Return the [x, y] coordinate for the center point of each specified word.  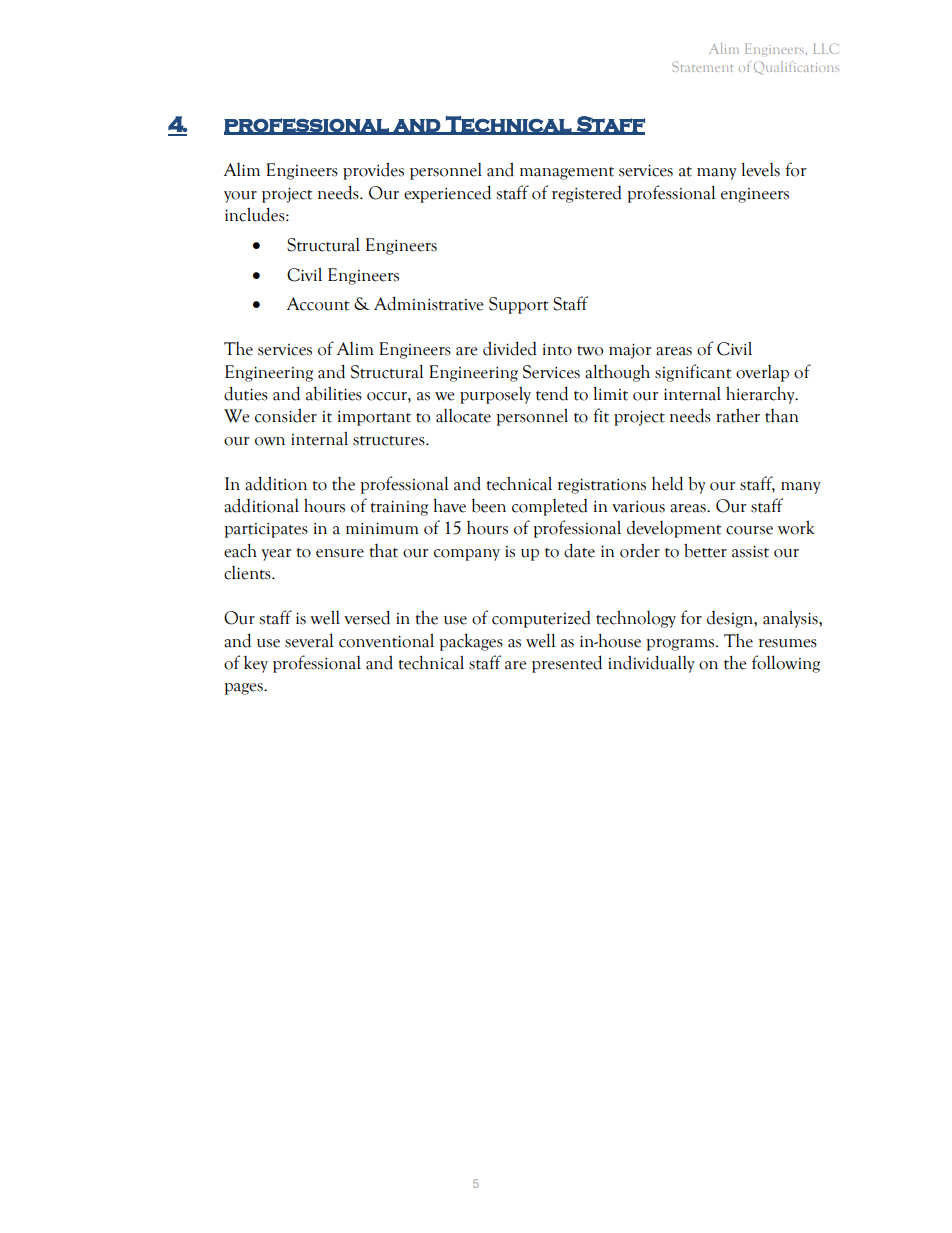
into [557, 350]
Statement [702, 66]
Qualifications [796, 68]
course [749, 530]
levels [760, 169]
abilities [334, 393]
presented [567, 664]
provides [373, 171]
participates [266, 530]
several [309, 640]
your [240, 197]
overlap [762, 373]
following [786, 664]
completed [550, 507]
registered [587, 194]
